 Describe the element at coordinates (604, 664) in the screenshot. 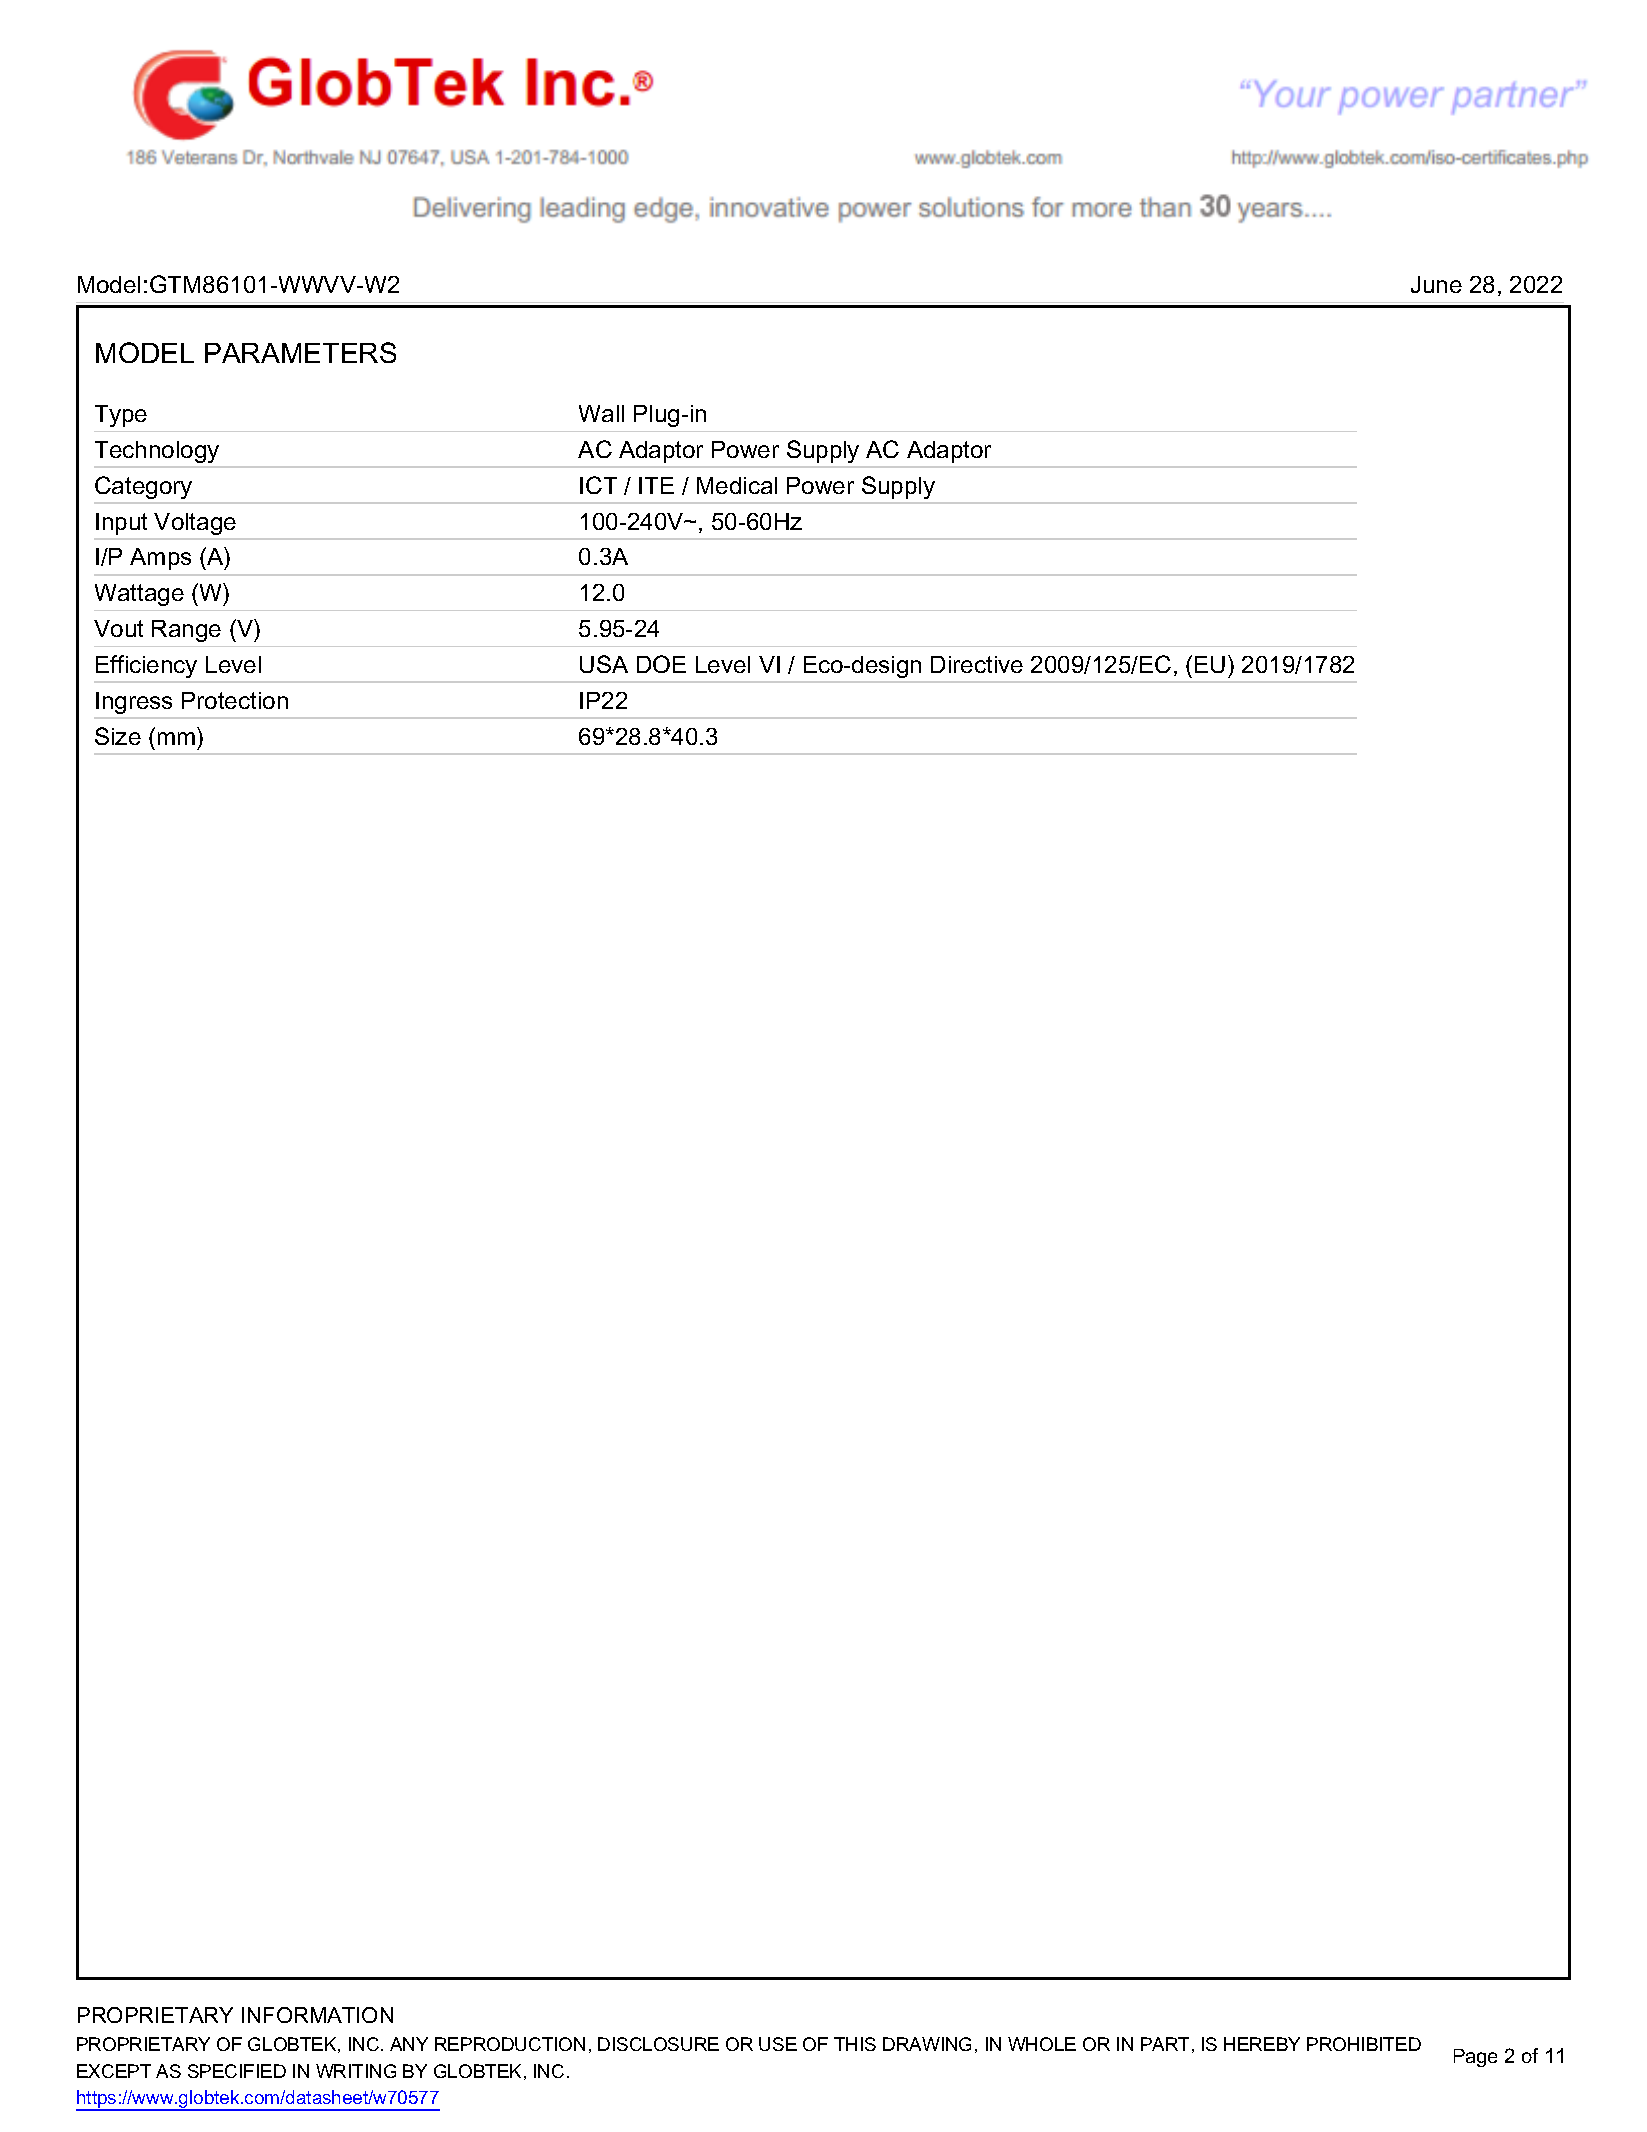

I see `USA` at that location.
